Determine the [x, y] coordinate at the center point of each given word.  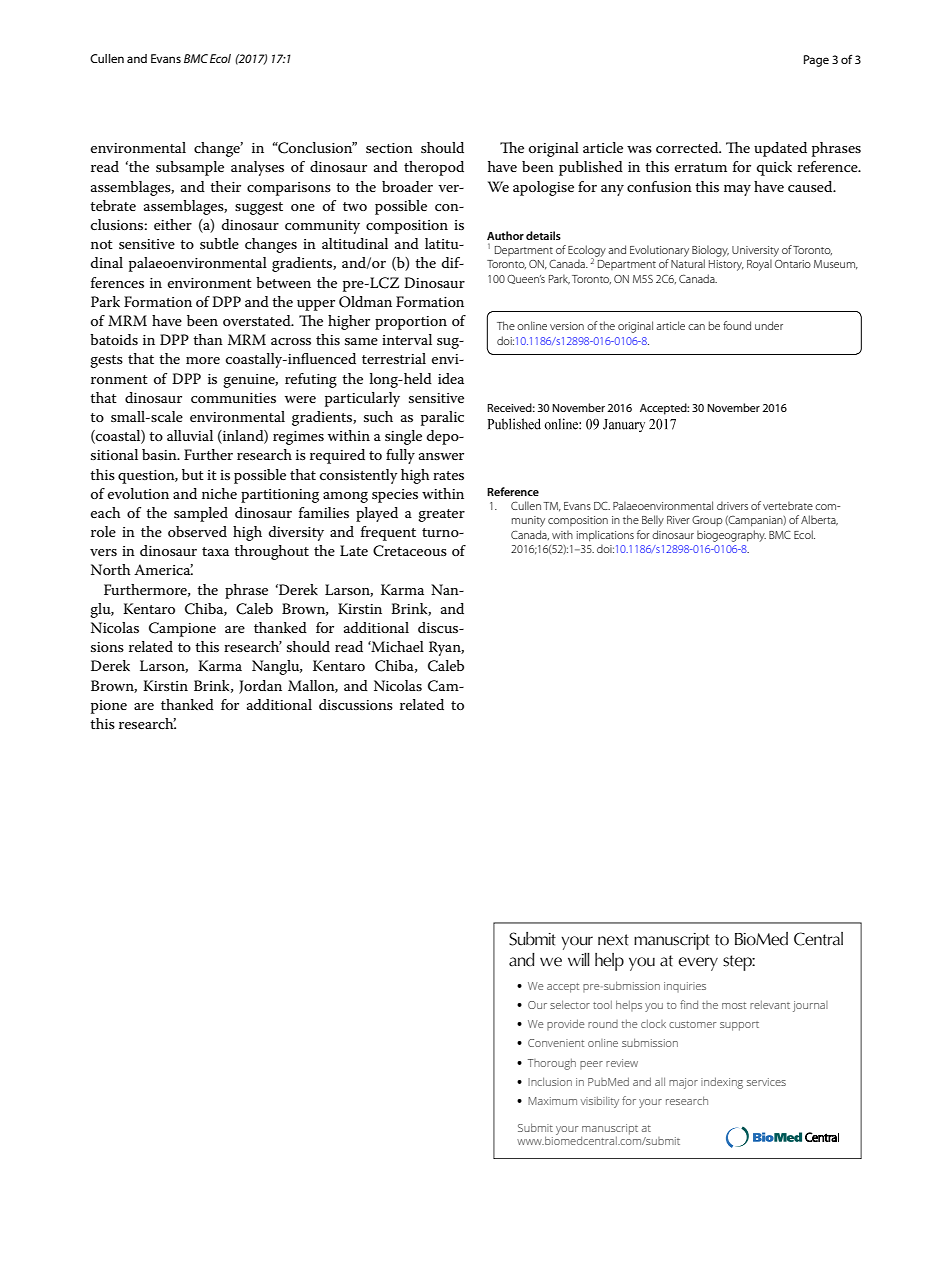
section [389, 148]
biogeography [731, 536]
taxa [215, 551]
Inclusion [550, 1081]
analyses [257, 168]
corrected [688, 147]
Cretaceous [410, 551]
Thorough [552, 1064]
